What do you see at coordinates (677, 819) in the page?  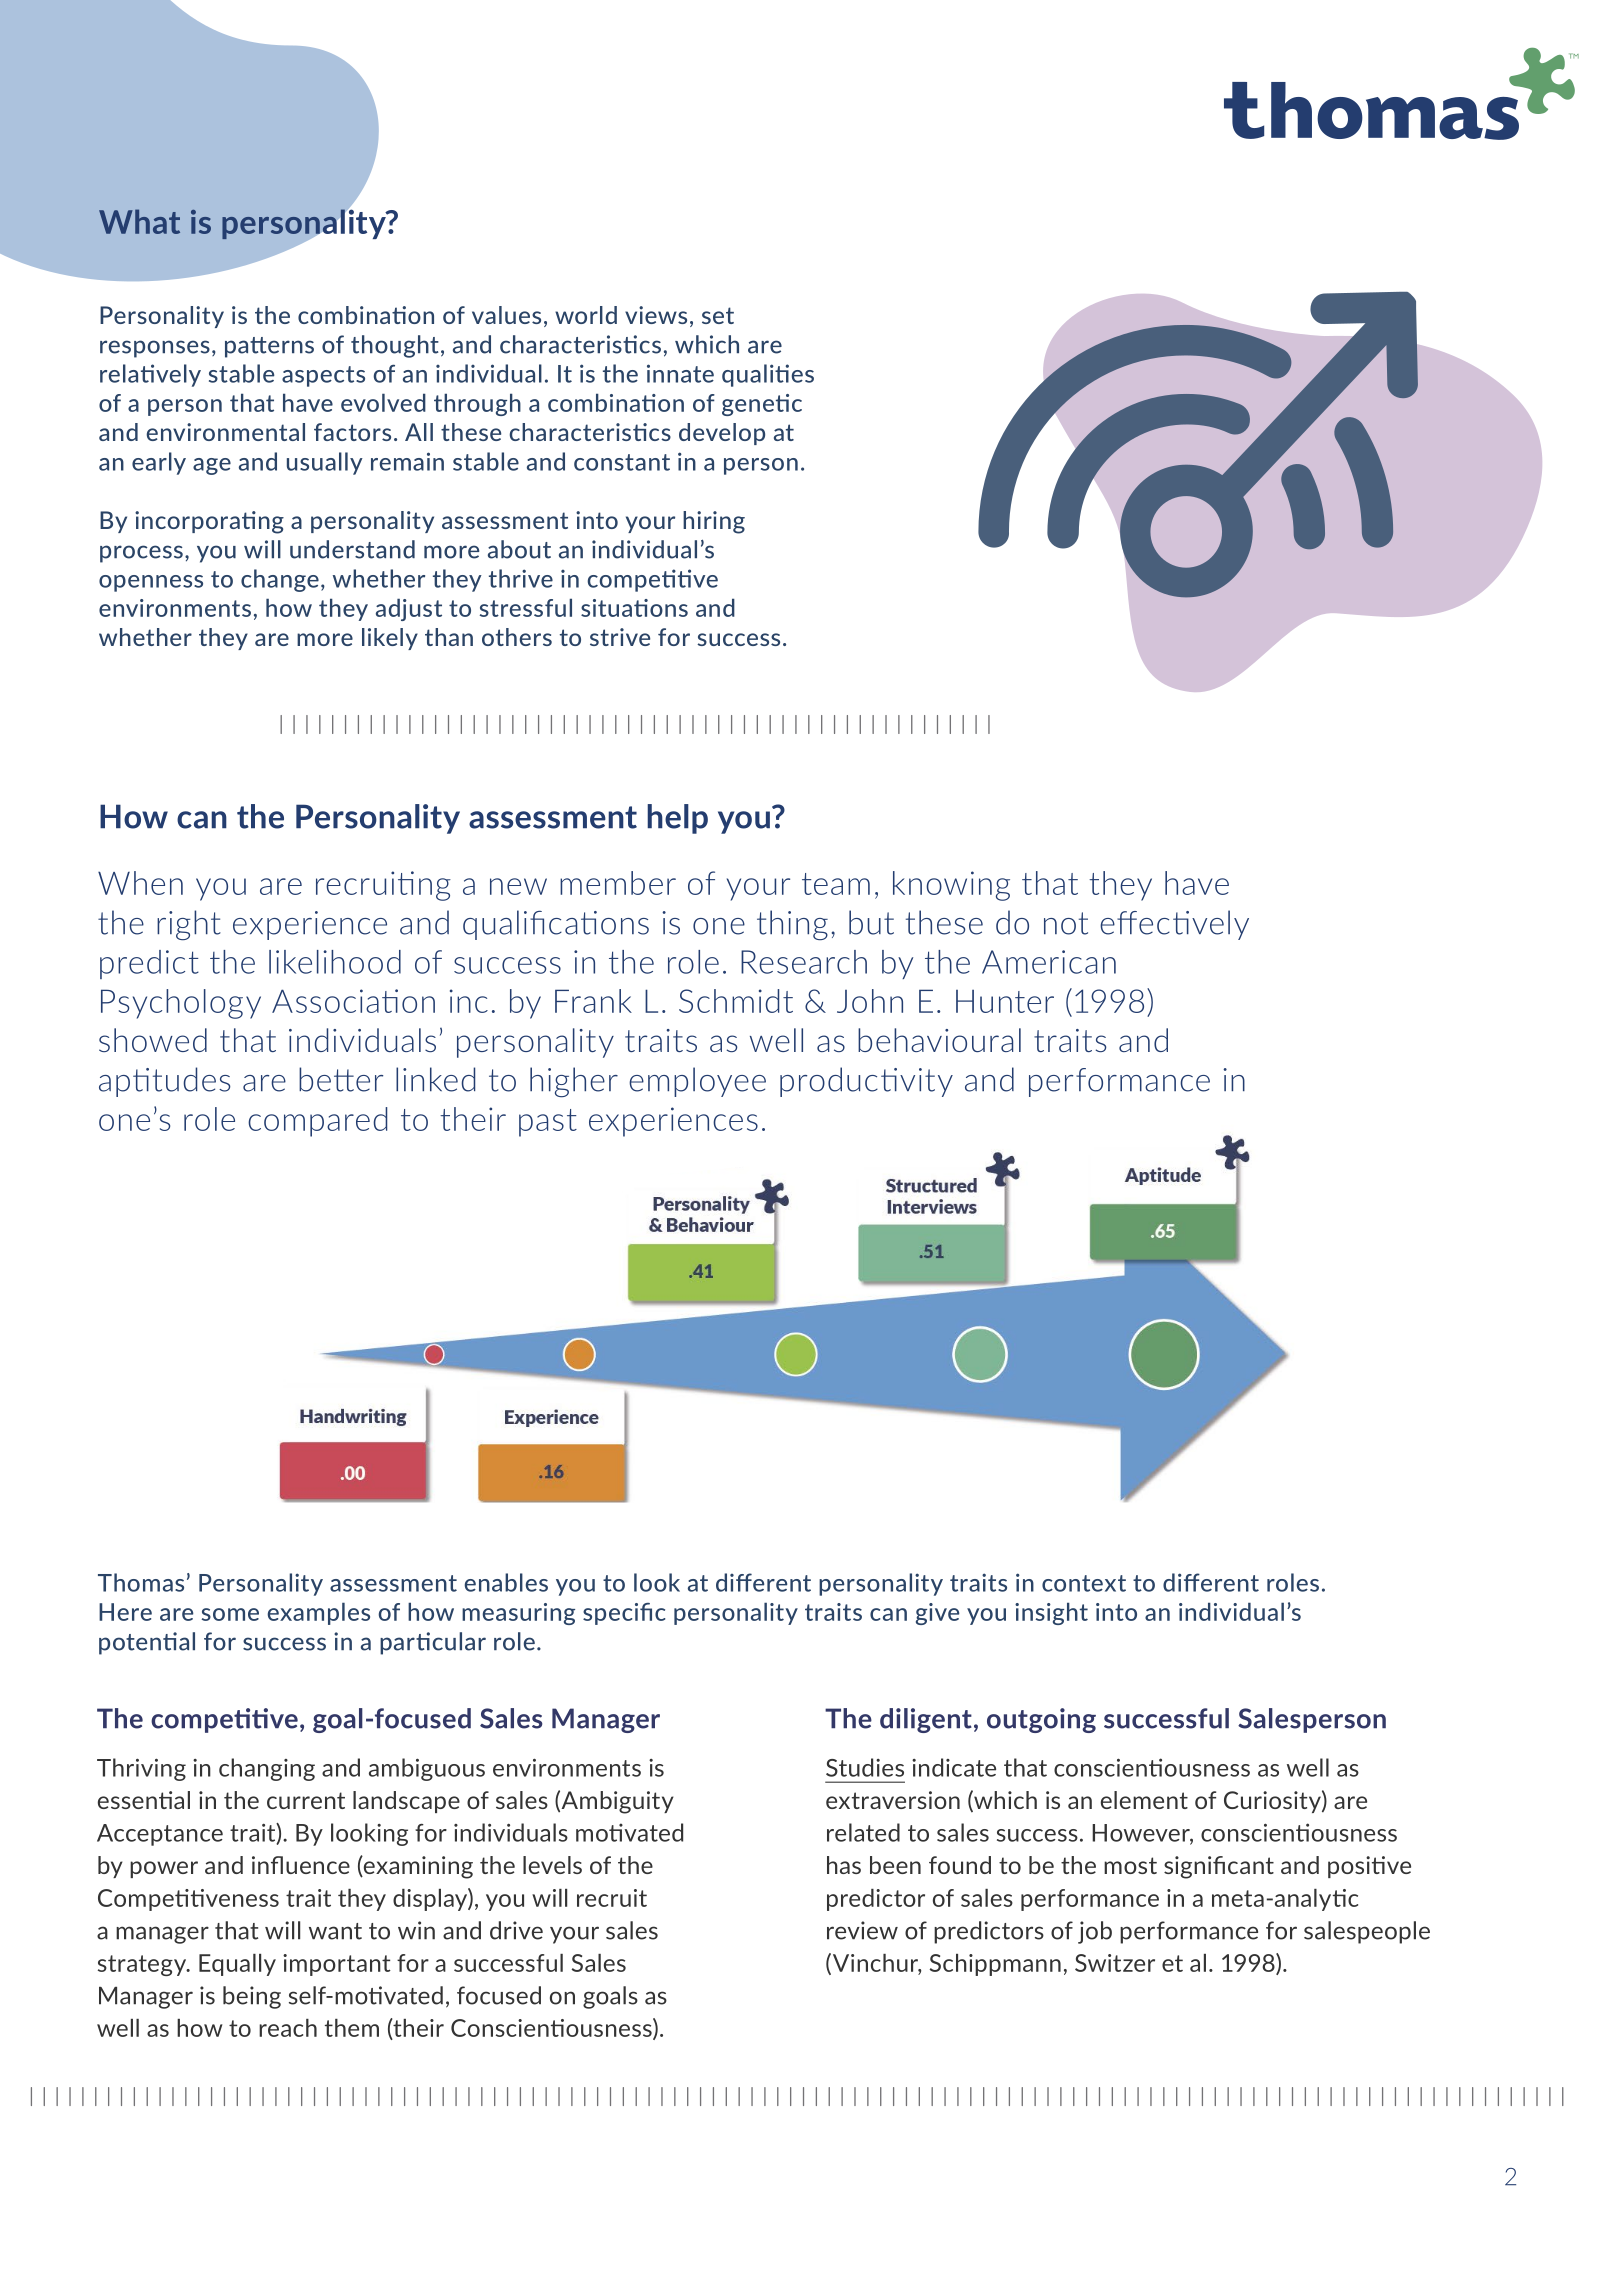 I see `help` at bounding box center [677, 819].
